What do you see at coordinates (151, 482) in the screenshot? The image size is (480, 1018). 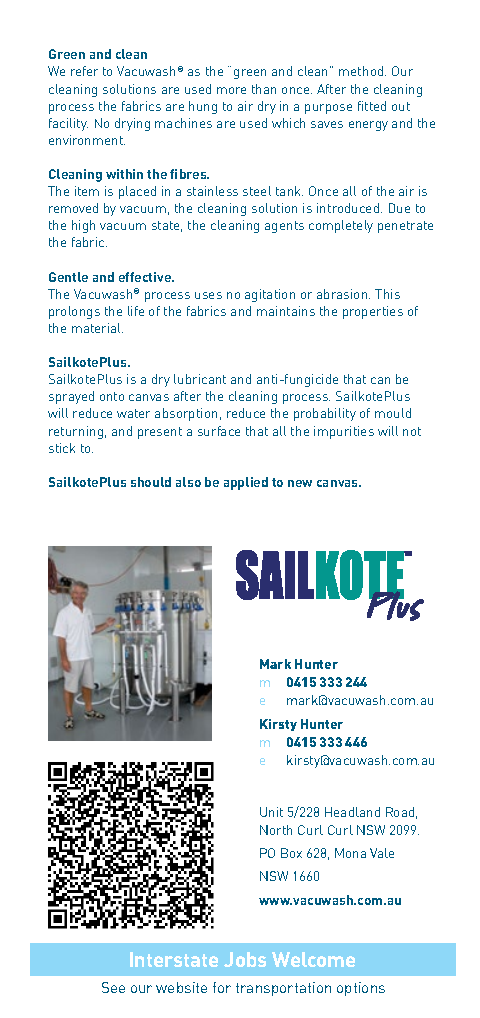 I see `should` at bounding box center [151, 482].
